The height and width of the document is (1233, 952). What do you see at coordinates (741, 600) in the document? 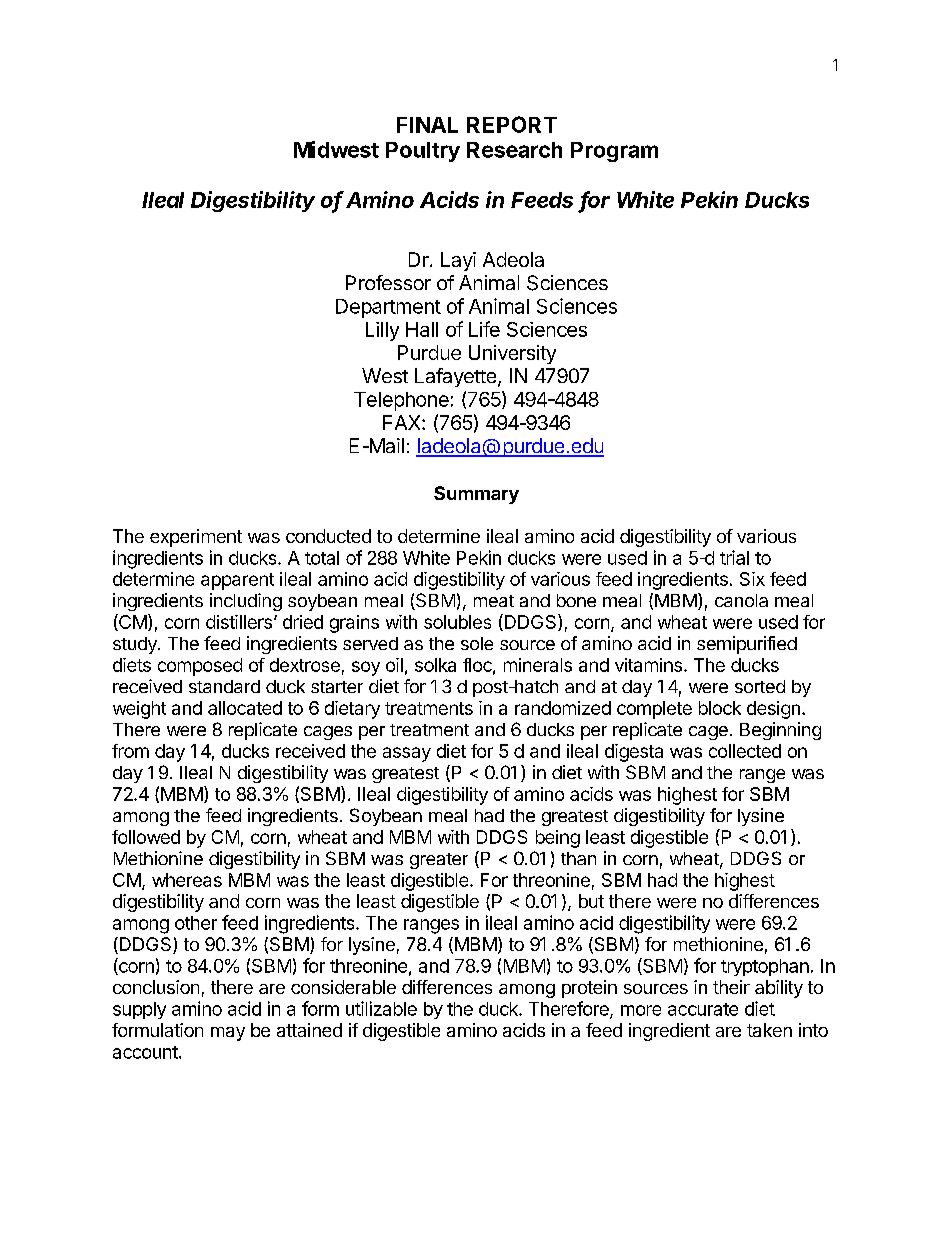
I see `canola` at bounding box center [741, 600].
